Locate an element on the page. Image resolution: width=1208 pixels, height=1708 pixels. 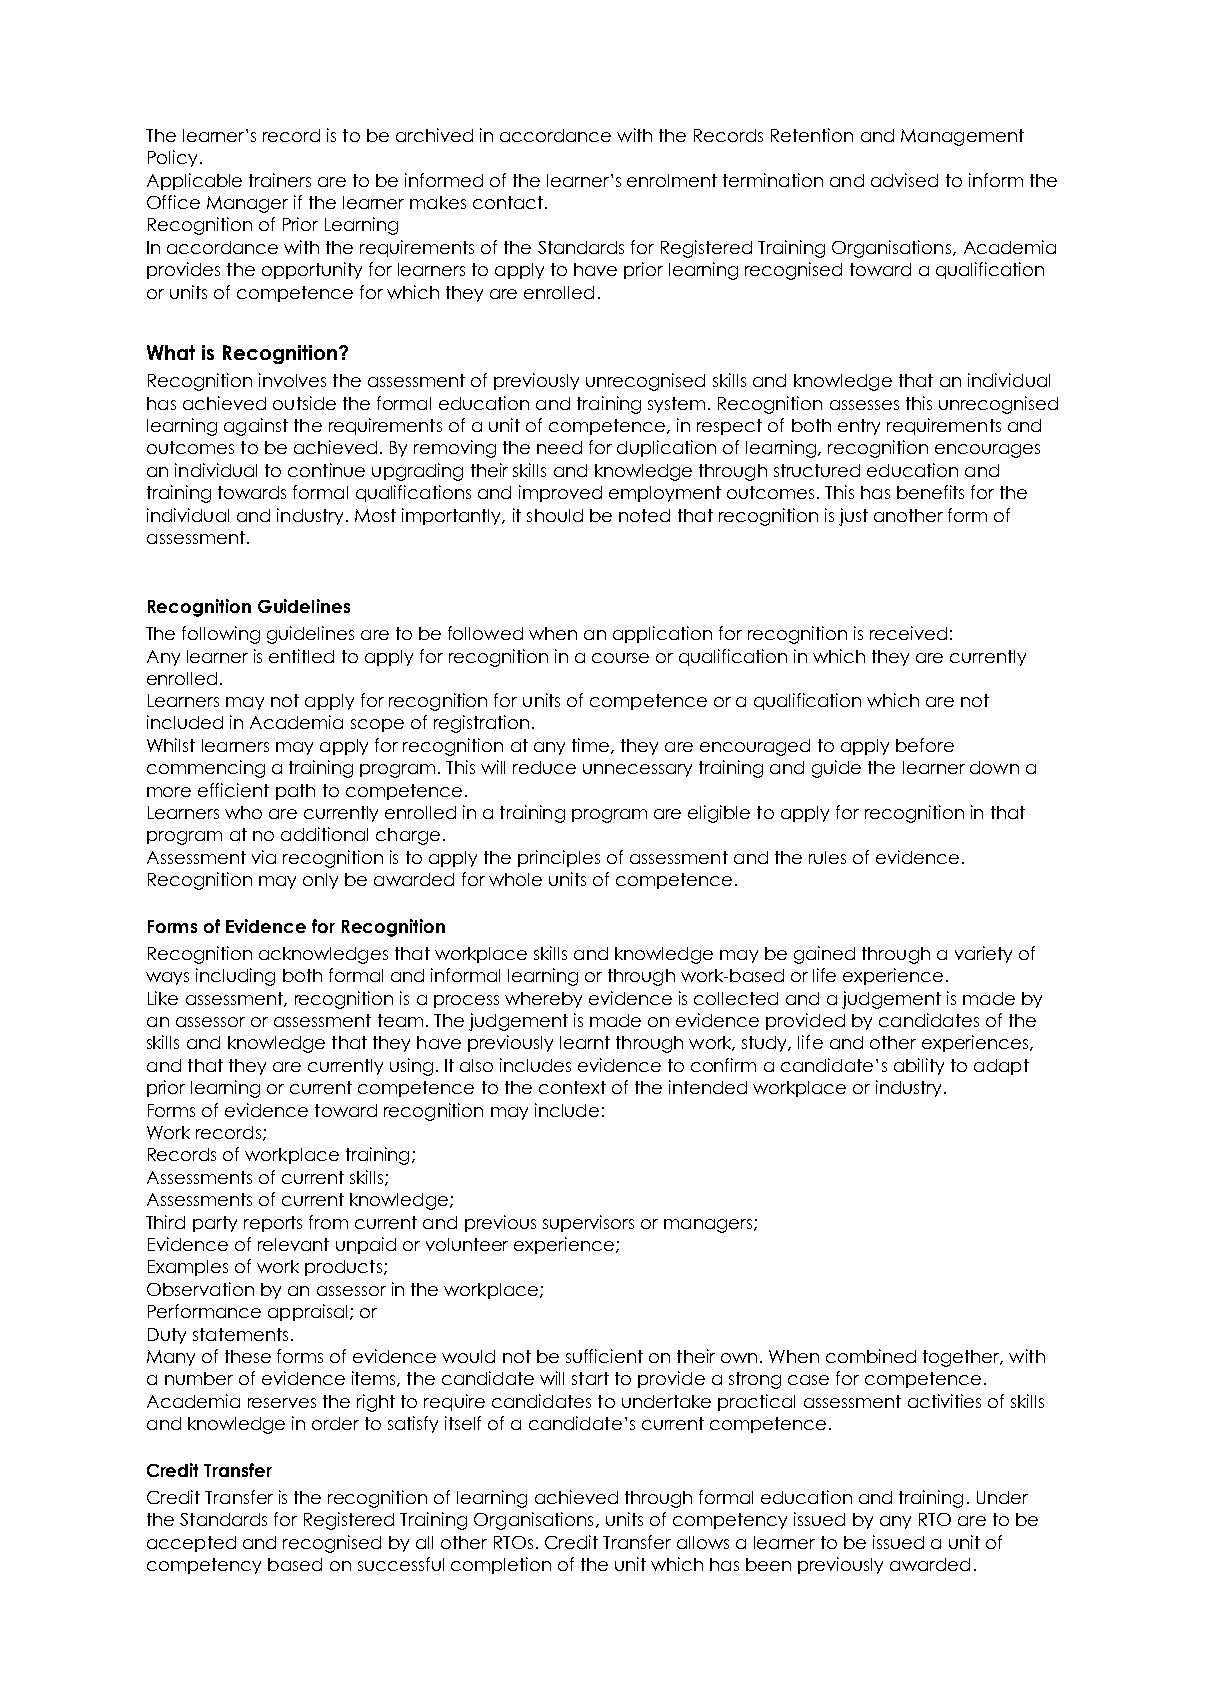
via is located at coordinates (264, 857).
